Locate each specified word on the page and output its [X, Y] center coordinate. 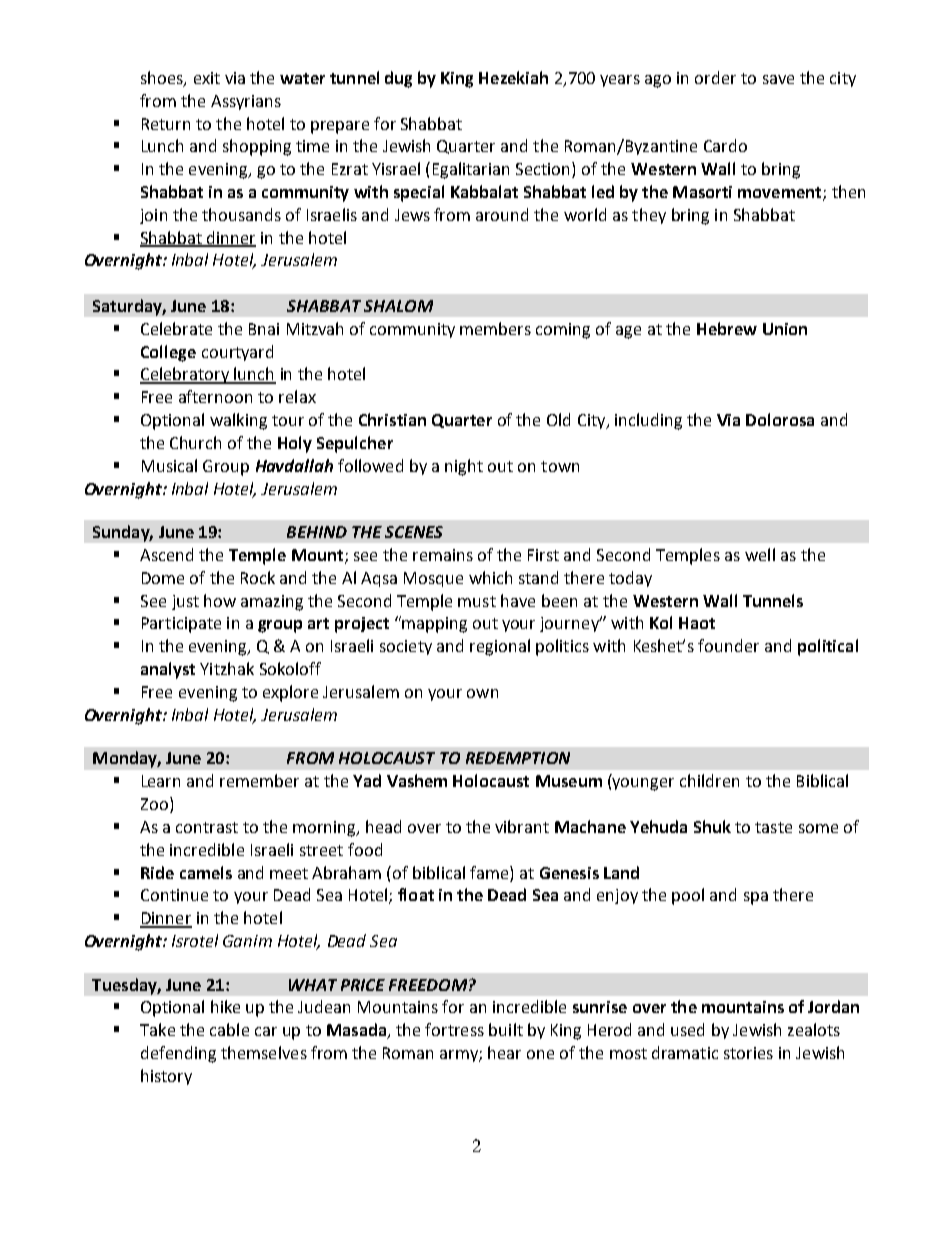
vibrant [522, 826]
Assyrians [246, 102]
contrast [207, 827]
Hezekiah [513, 77]
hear [504, 1052]
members [495, 328]
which [490, 577]
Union [785, 329]
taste [773, 827]
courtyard [237, 353]
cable [229, 1029]
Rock [258, 577]
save [778, 79]
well [760, 554]
